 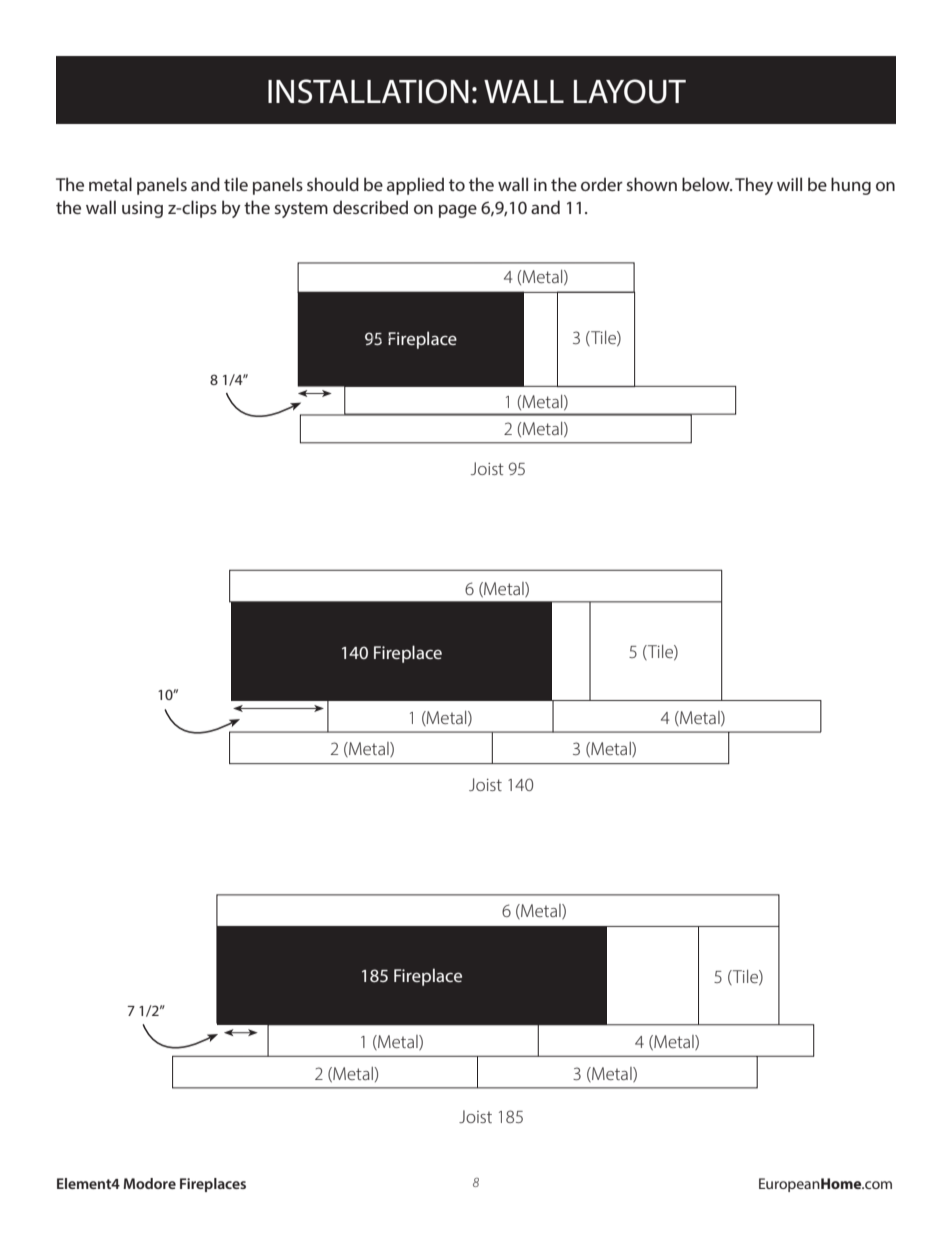 I want to click on order, so click(x=602, y=184).
